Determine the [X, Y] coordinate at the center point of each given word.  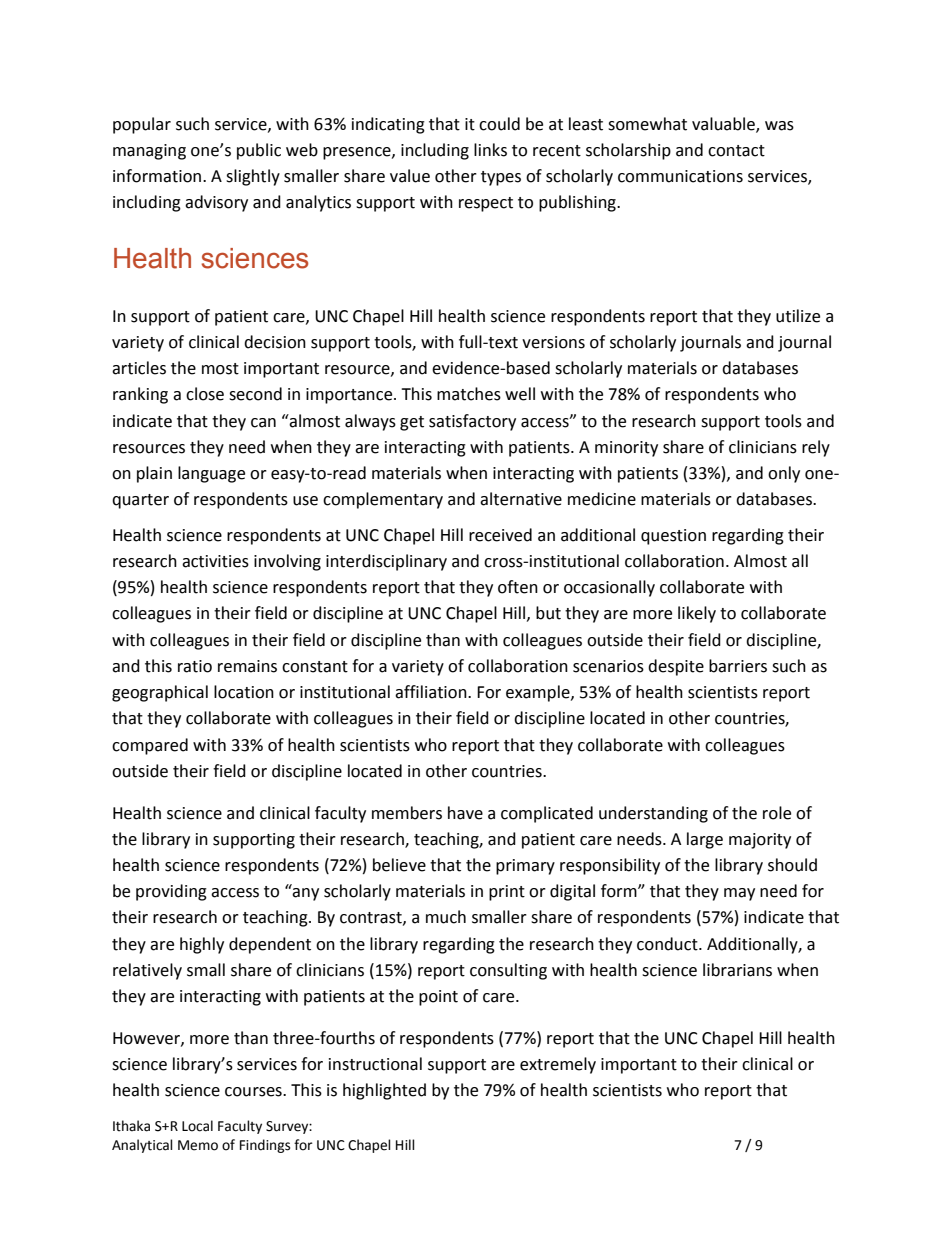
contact [736, 151]
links [490, 150]
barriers [738, 666]
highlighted [384, 1091]
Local [197, 1126]
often [518, 587]
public [259, 151]
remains [247, 666]
